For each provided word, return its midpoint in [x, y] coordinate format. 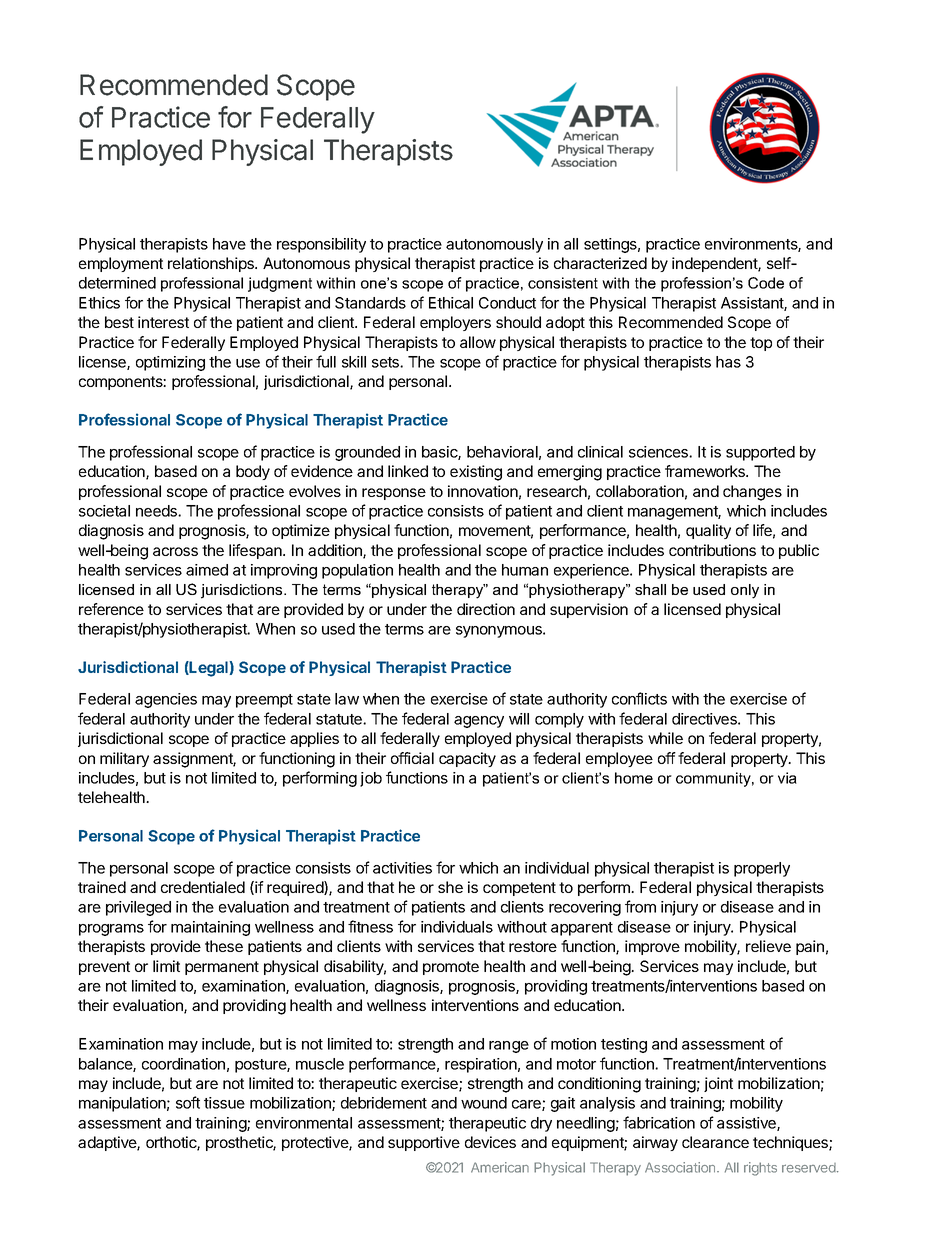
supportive [424, 1143]
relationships [212, 264]
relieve [768, 946]
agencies [166, 700]
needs [157, 511]
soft [188, 1102]
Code [766, 283]
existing [476, 473]
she [450, 887]
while [665, 738]
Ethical [451, 303]
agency [479, 722]
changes [752, 493]
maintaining [210, 928]
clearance [715, 1142]
